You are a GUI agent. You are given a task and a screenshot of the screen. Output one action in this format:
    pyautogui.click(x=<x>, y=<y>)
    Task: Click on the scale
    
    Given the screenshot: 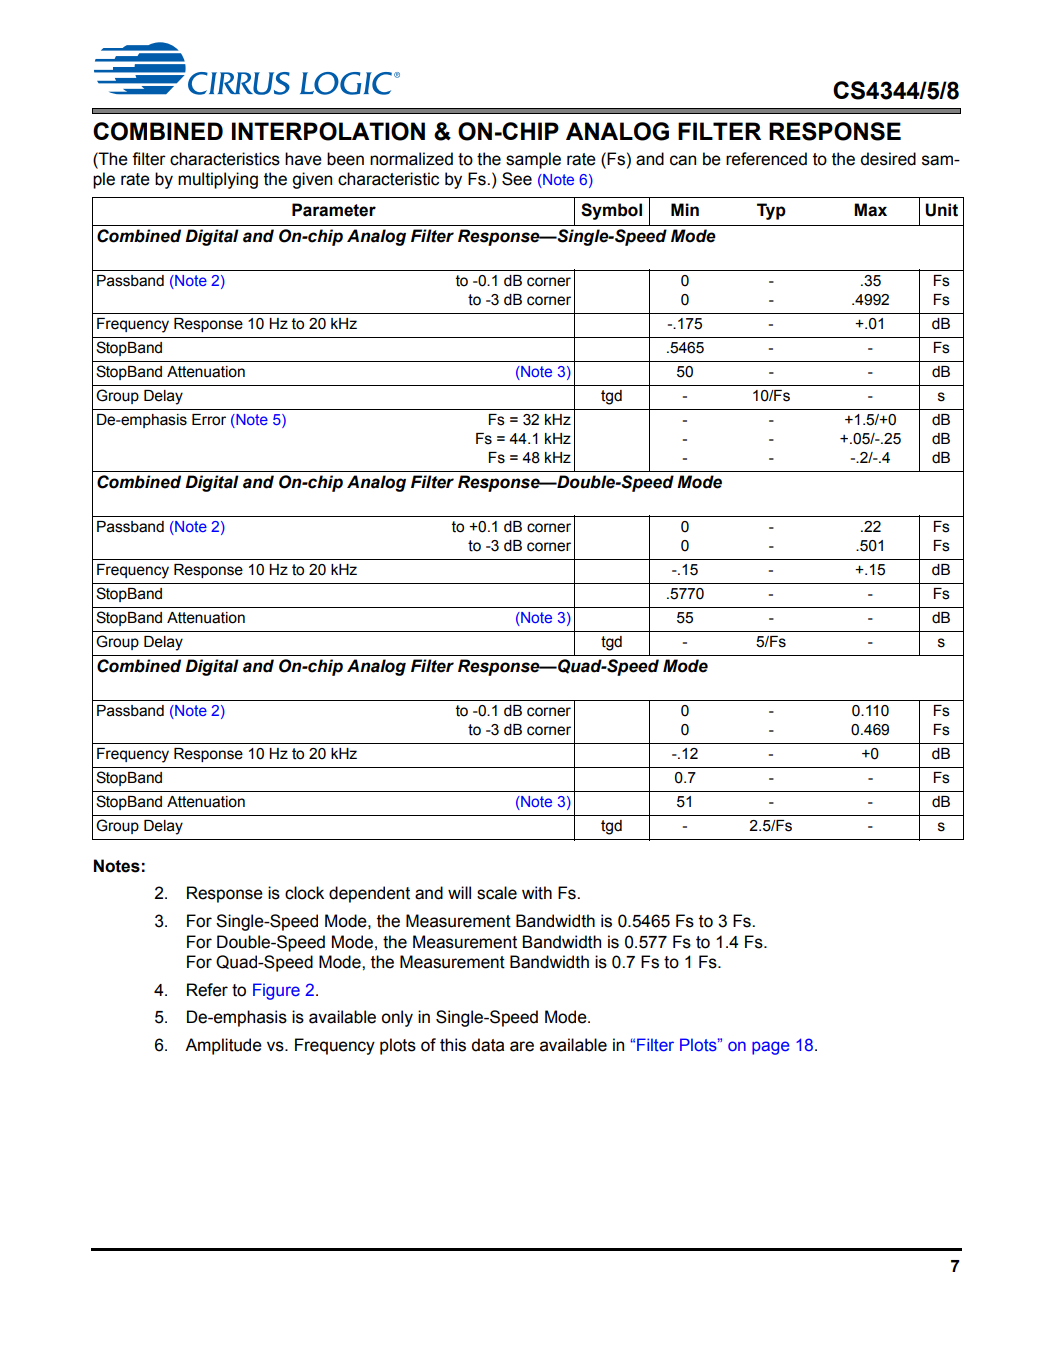 What is the action you would take?
    pyautogui.click(x=497, y=893)
